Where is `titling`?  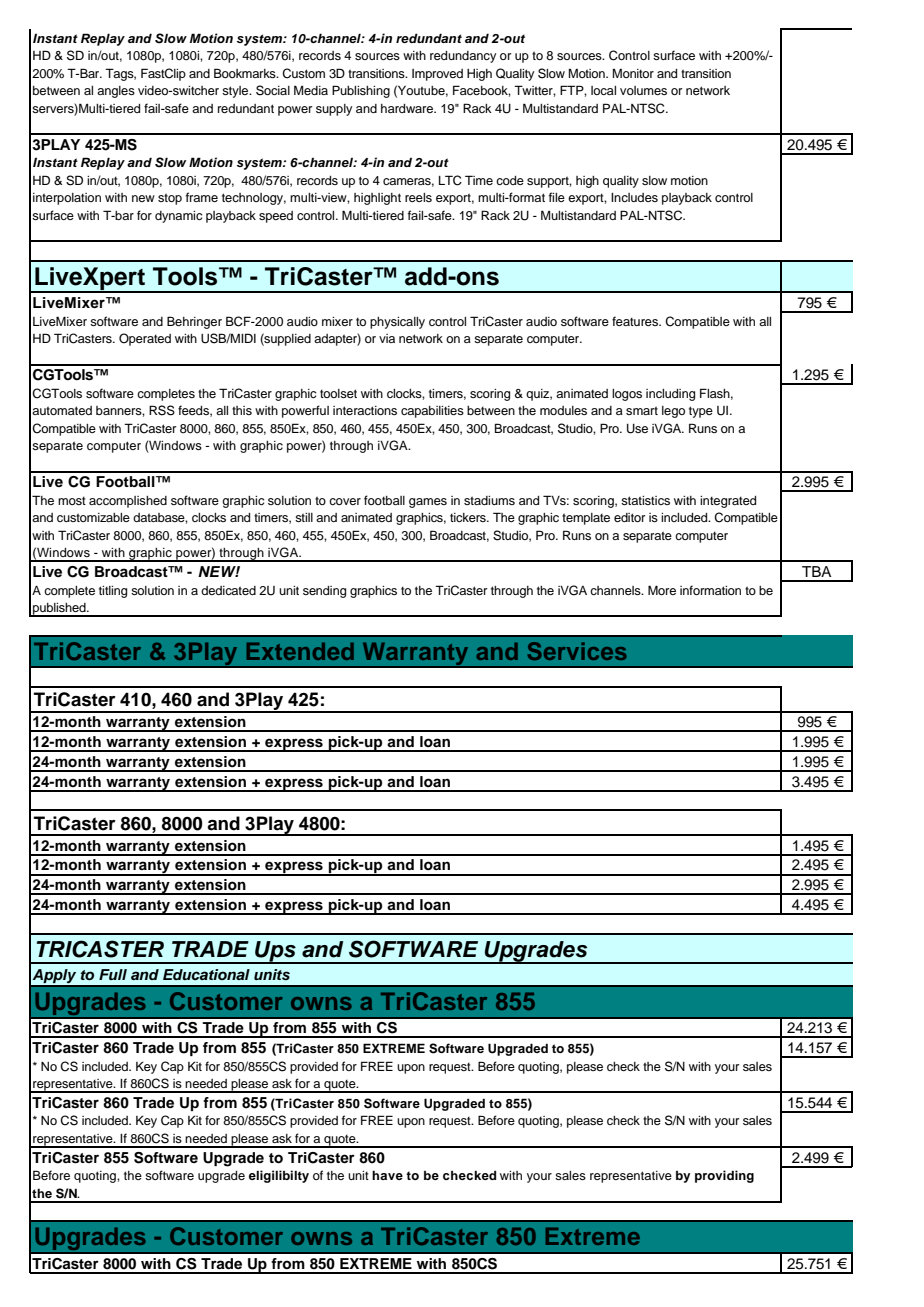
titling is located at coordinates (113, 592).
